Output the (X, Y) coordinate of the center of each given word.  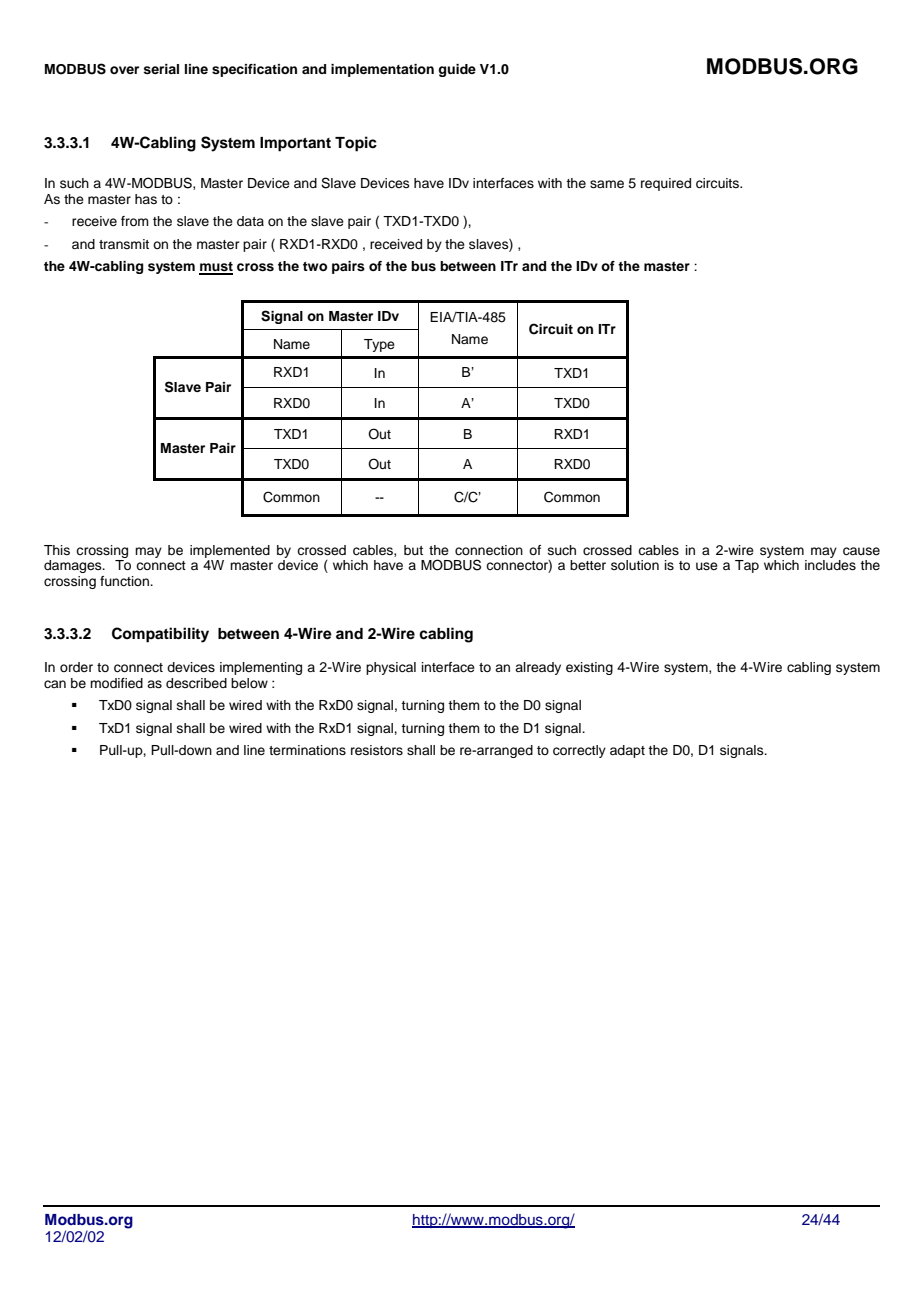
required (666, 184)
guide (457, 70)
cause (861, 551)
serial (161, 69)
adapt (627, 751)
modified (116, 683)
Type (379, 345)
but (413, 550)
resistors (377, 750)
